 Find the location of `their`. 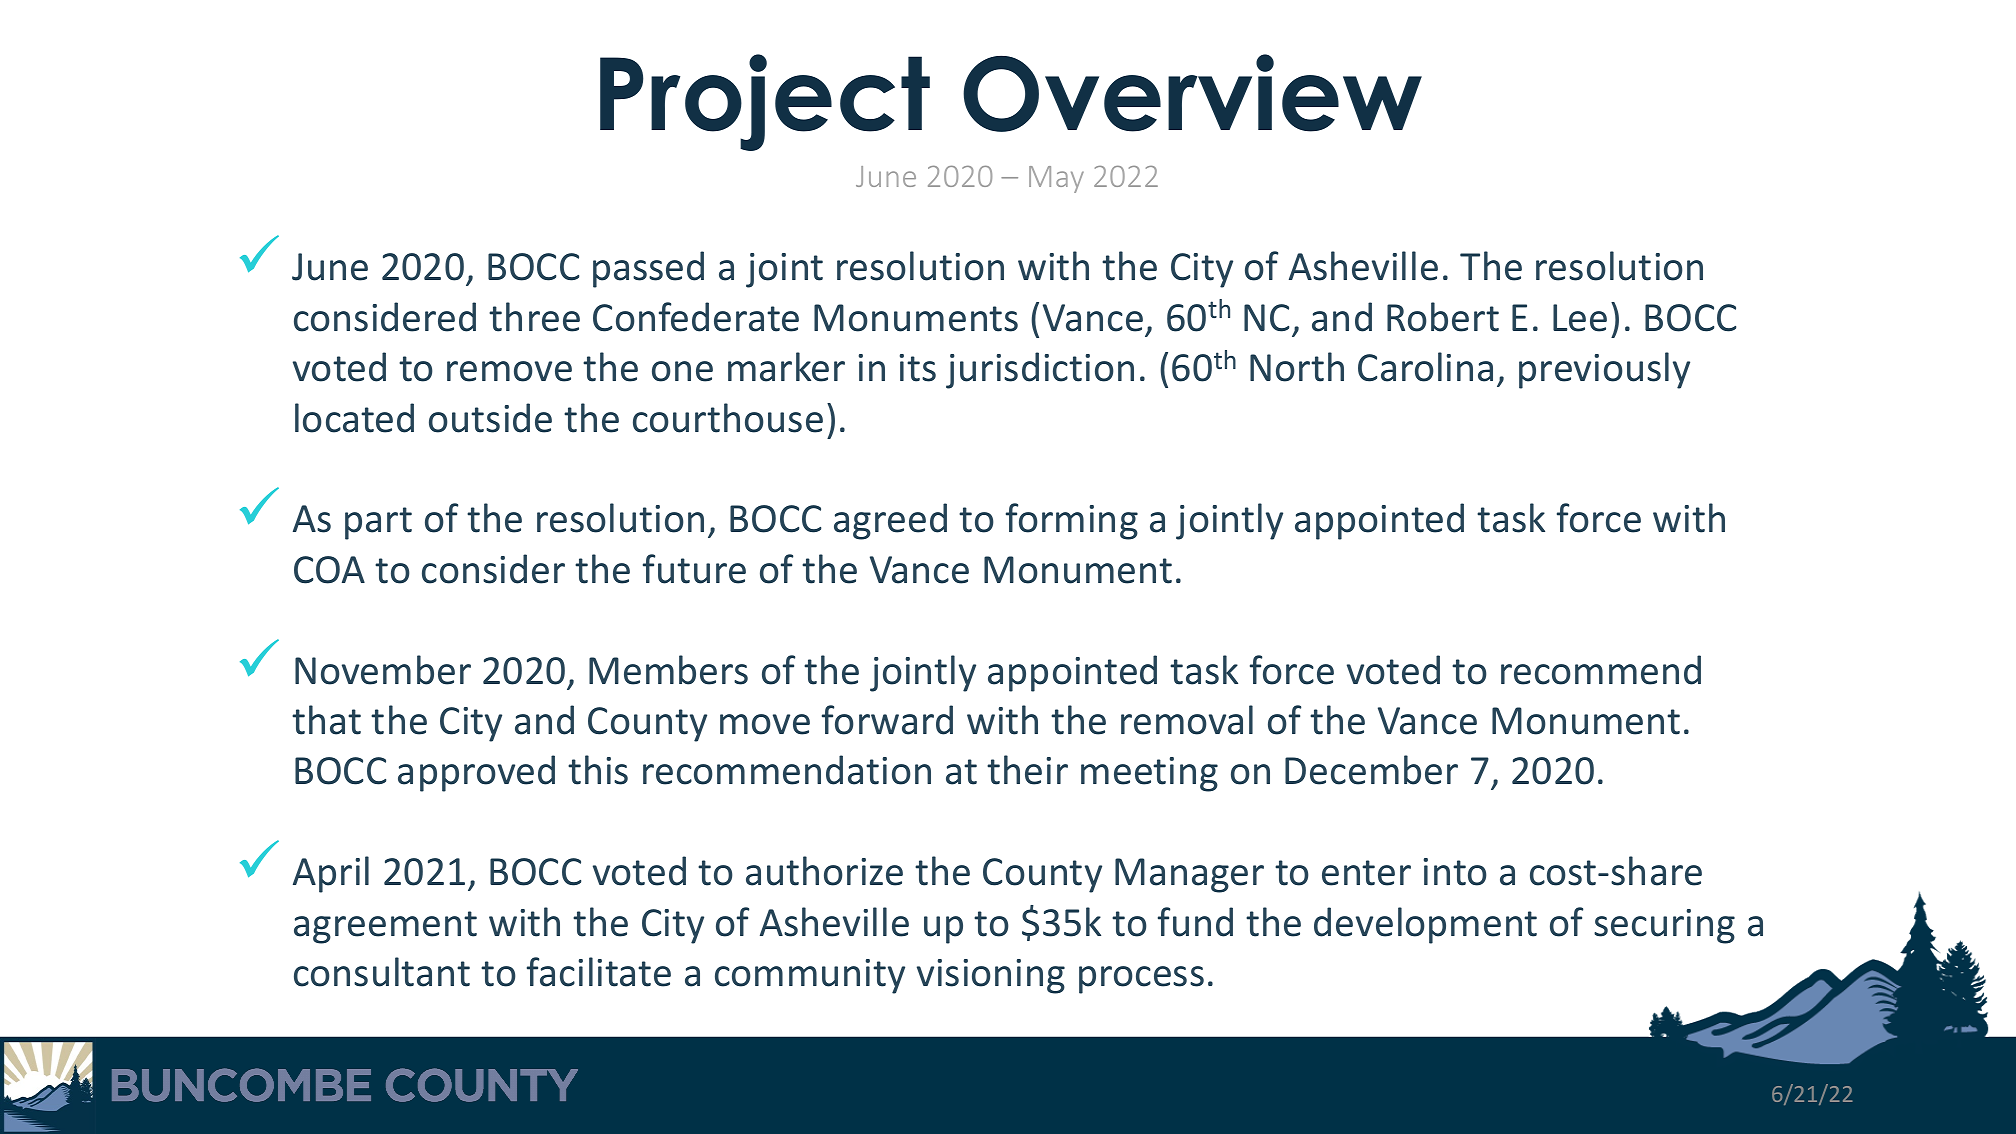

their is located at coordinates (1027, 770).
